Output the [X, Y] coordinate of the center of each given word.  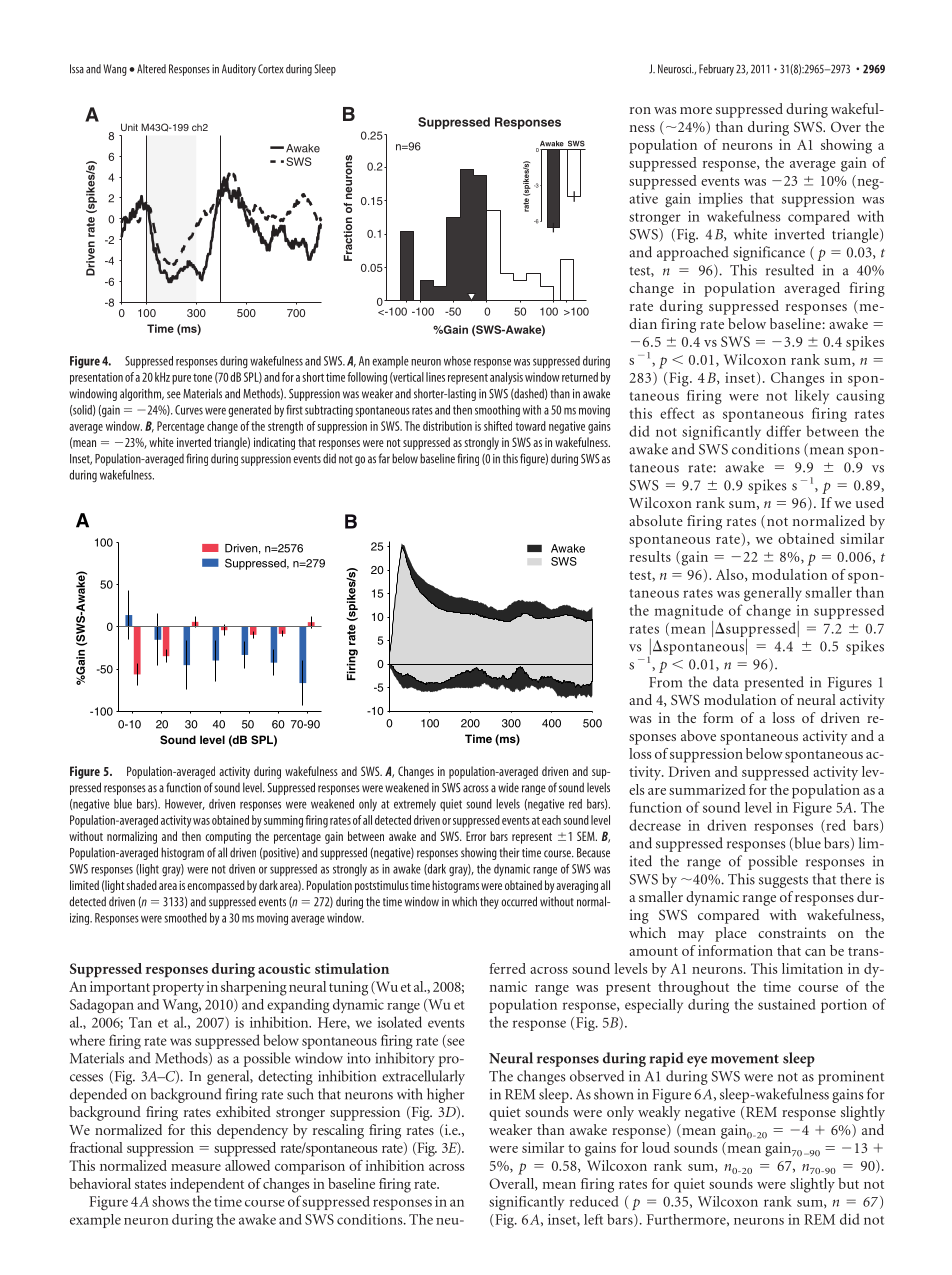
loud [656, 1147]
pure [181, 380]
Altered [151, 69]
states [150, 1184]
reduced [594, 1201]
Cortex [271, 69]
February [716, 70]
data [726, 682]
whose [457, 361]
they [489, 902]
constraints [792, 932]
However [185, 804]
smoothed [185, 918]
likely [812, 397]
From [665, 682]
